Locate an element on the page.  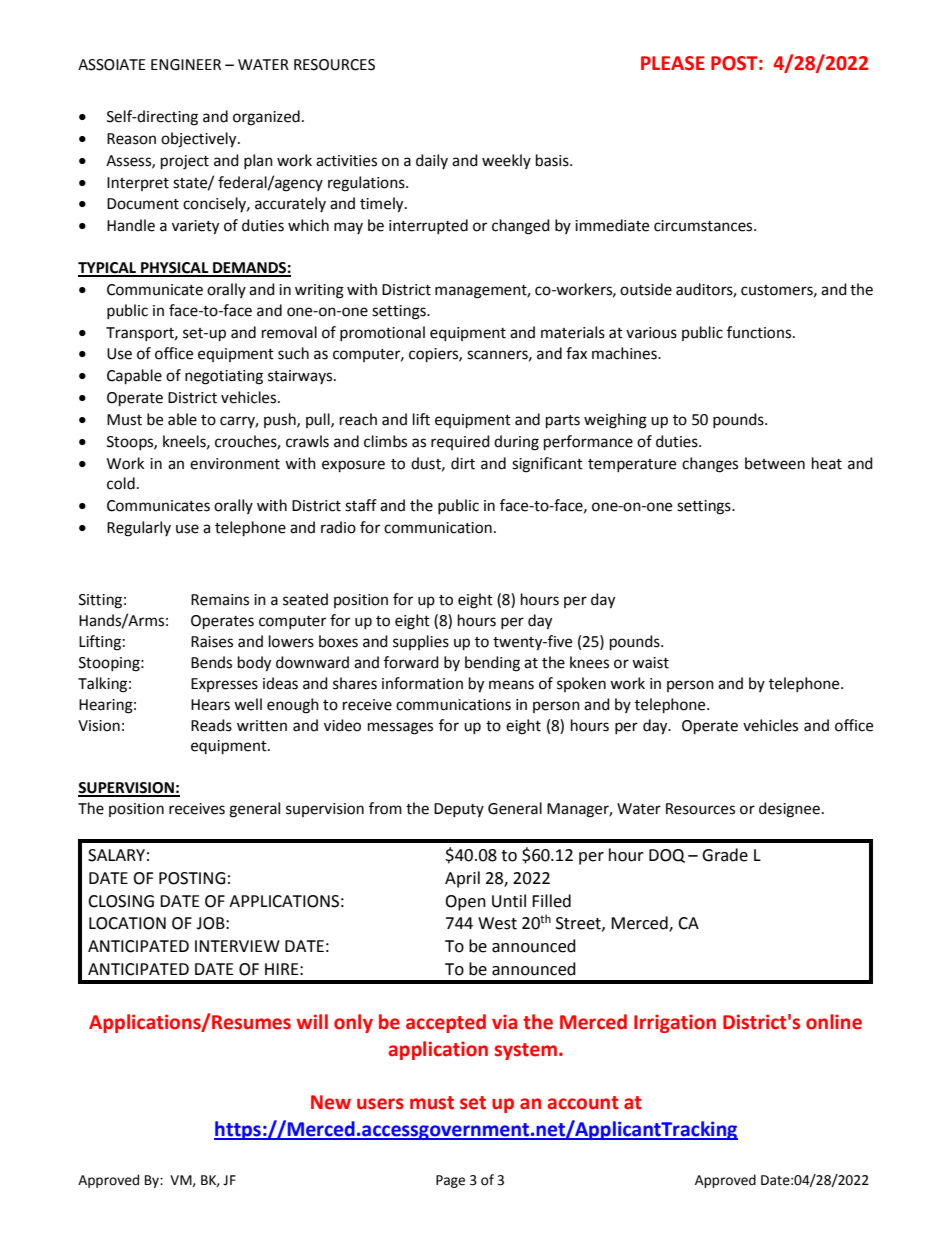
Raises is located at coordinates (212, 642).
